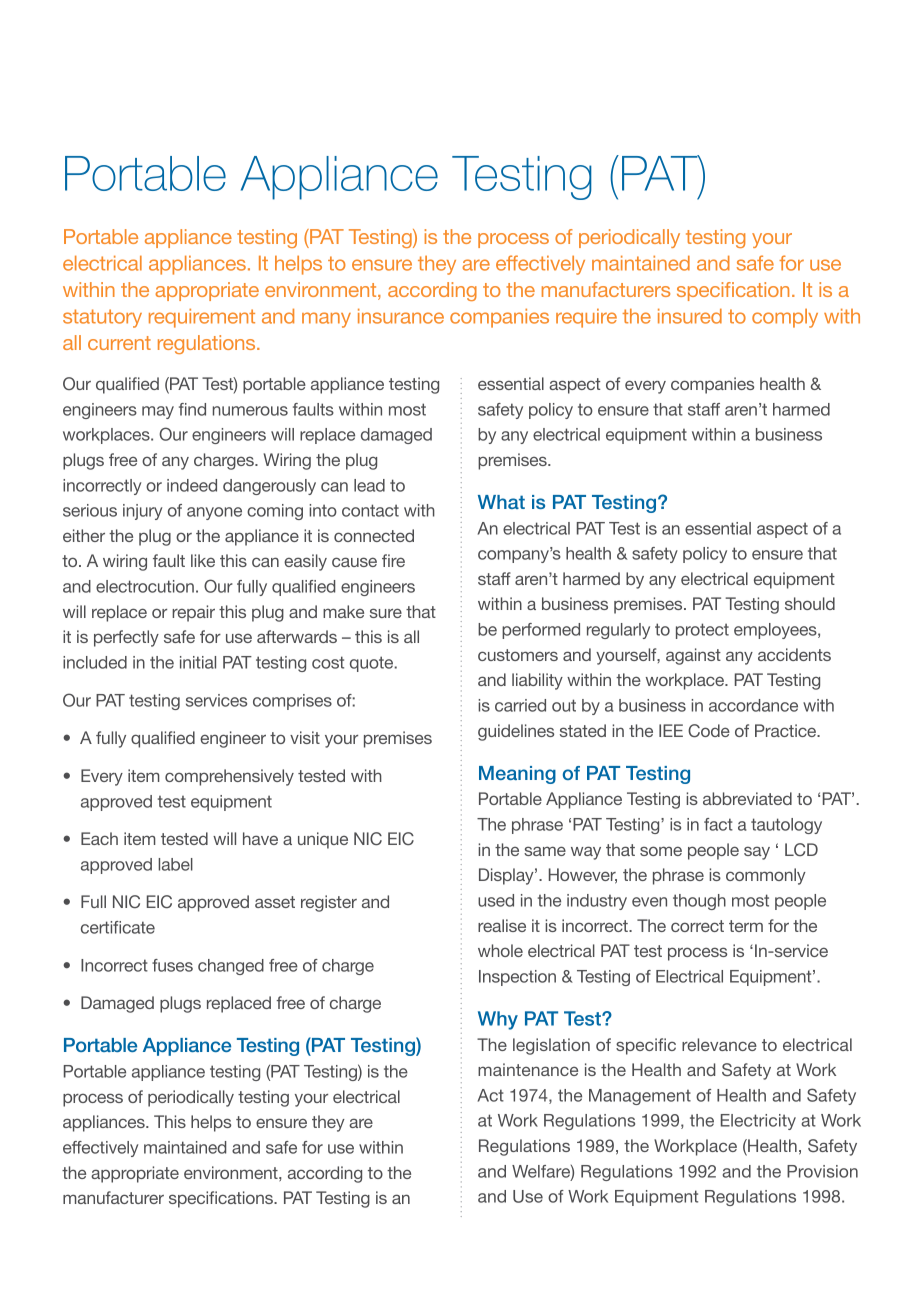 This screenshot has width=924, height=1311. What do you see at coordinates (393, 560) in the screenshot?
I see `fire` at bounding box center [393, 560].
